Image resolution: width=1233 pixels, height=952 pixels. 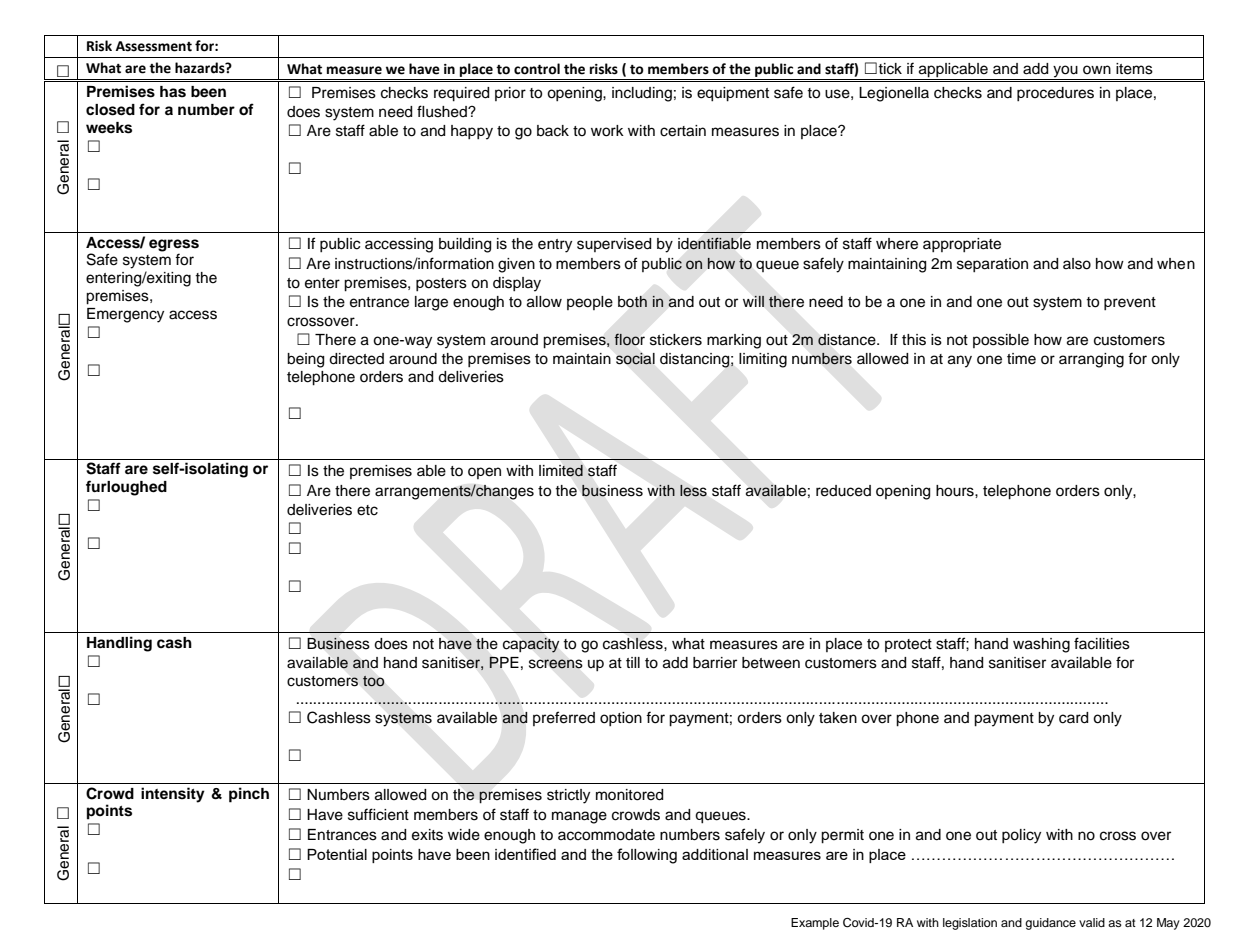 What do you see at coordinates (126, 488) in the screenshot?
I see `furloughed` at bounding box center [126, 488].
